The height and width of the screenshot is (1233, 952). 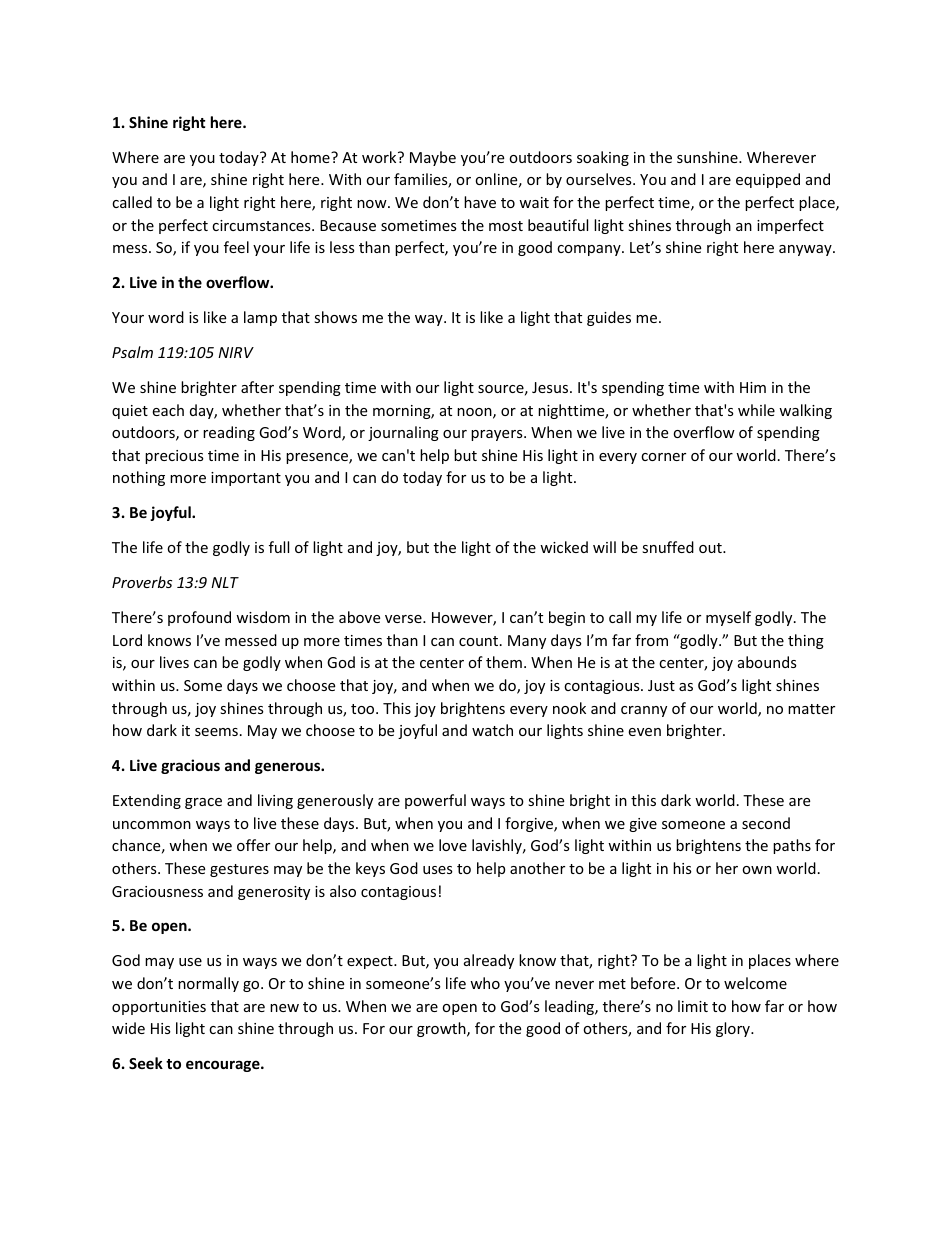 What do you see at coordinates (199, 618) in the screenshot?
I see `profound` at bounding box center [199, 618].
